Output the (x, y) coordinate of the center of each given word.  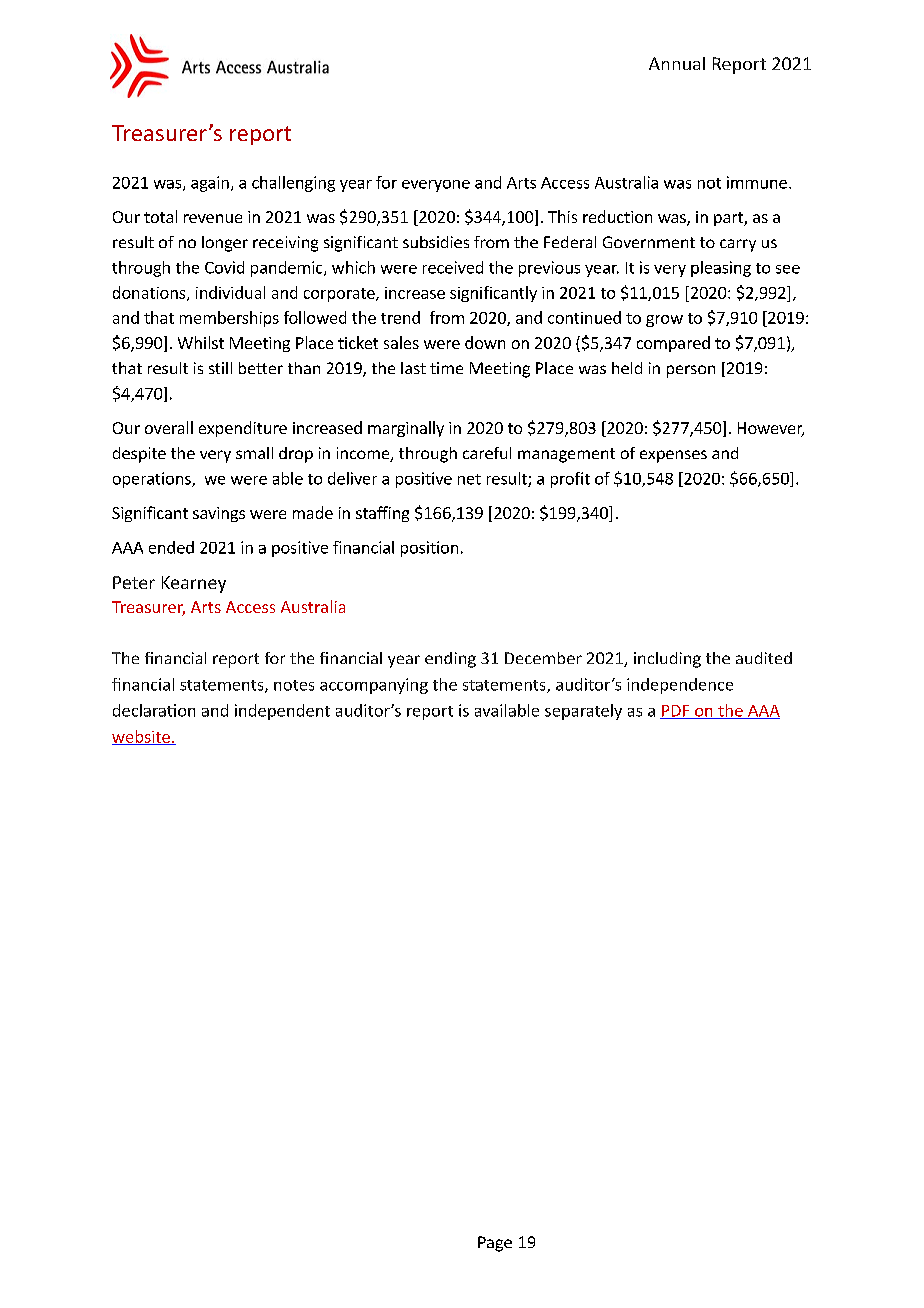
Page (495, 1244)
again (210, 184)
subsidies (436, 242)
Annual (677, 63)
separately (583, 712)
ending (450, 660)
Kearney (194, 584)
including (667, 660)
